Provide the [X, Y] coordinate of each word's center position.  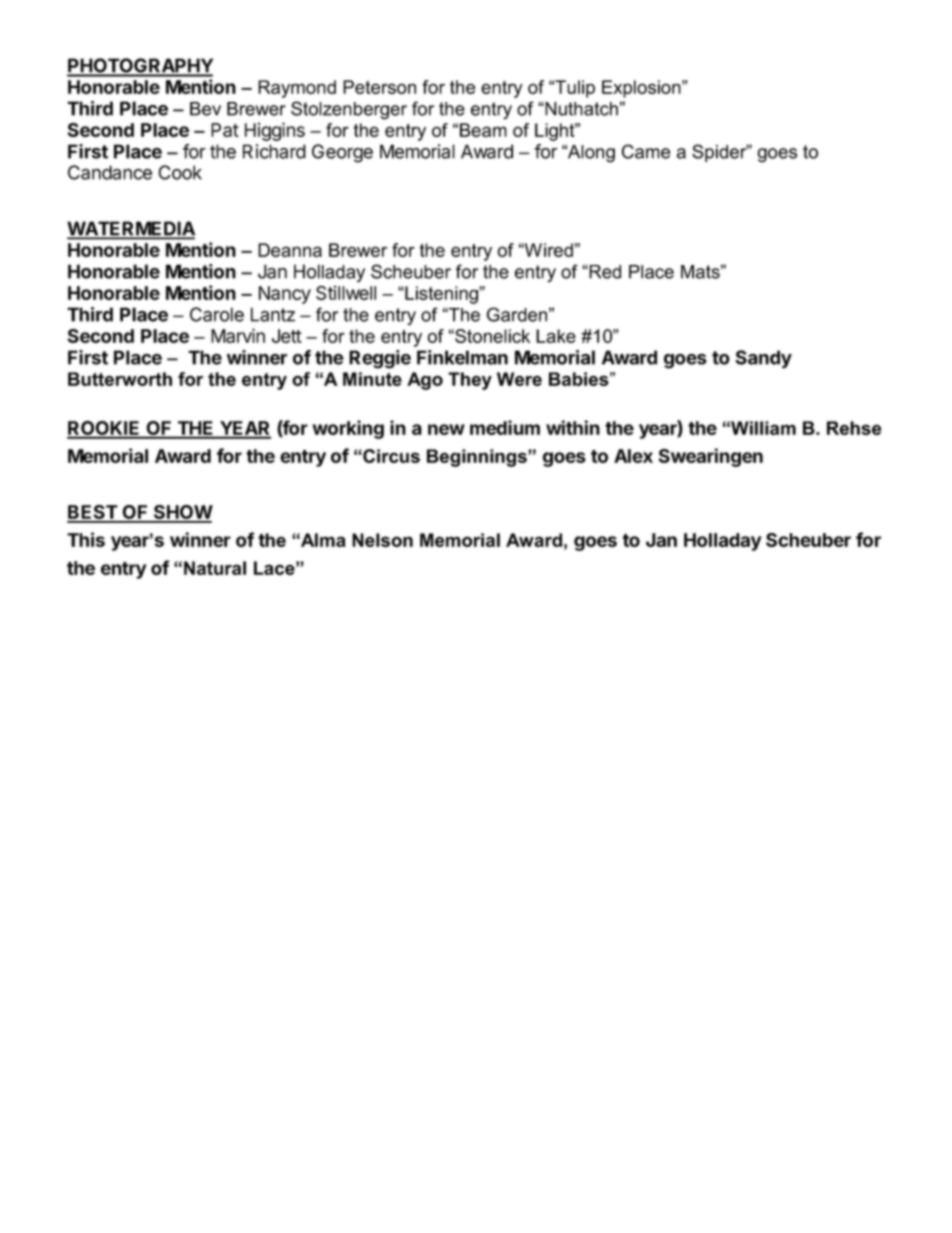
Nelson [382, 540]
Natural [215, 568]
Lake [556, 336]
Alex [633, 456]
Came [646, 151]
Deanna [290, 250]
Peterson [379, 87]
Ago [425, 381]
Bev [205, 109]
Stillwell [346, 292]
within [573, 427]
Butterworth [120, 379]
